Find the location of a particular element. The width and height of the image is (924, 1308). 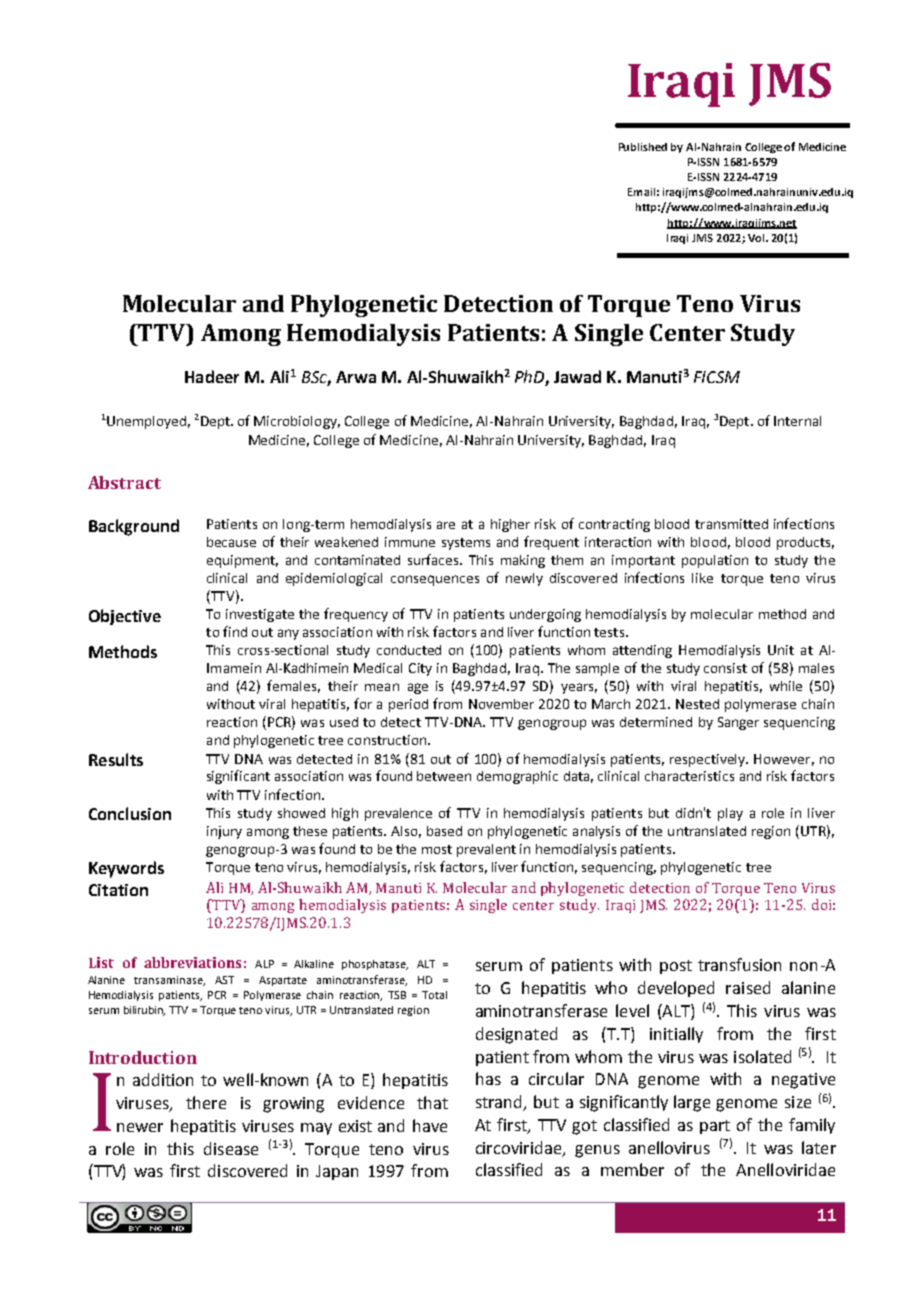

disease is located at coordinates (231, 1148).
